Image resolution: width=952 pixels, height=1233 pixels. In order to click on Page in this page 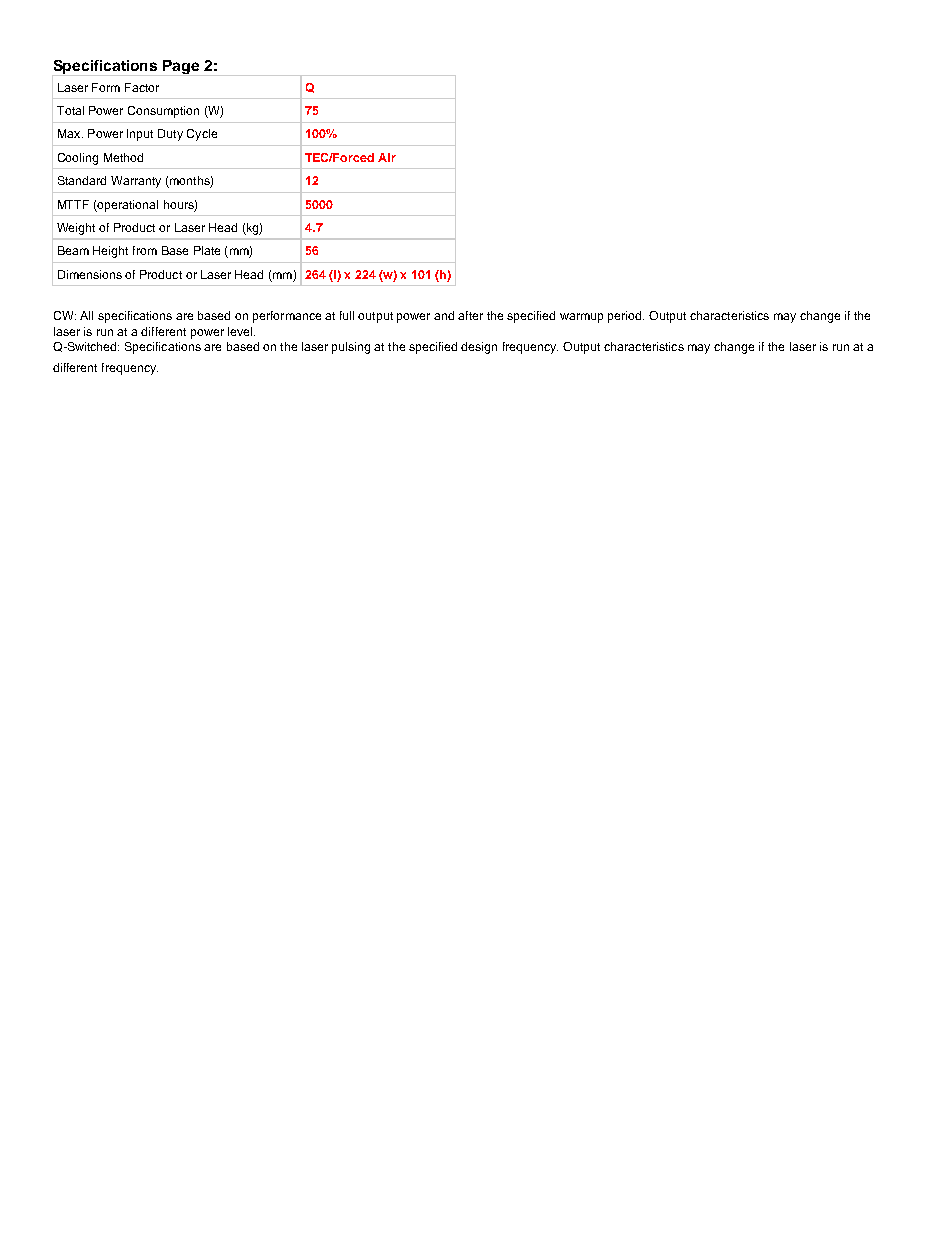, I will do `click(181, 68)`.
